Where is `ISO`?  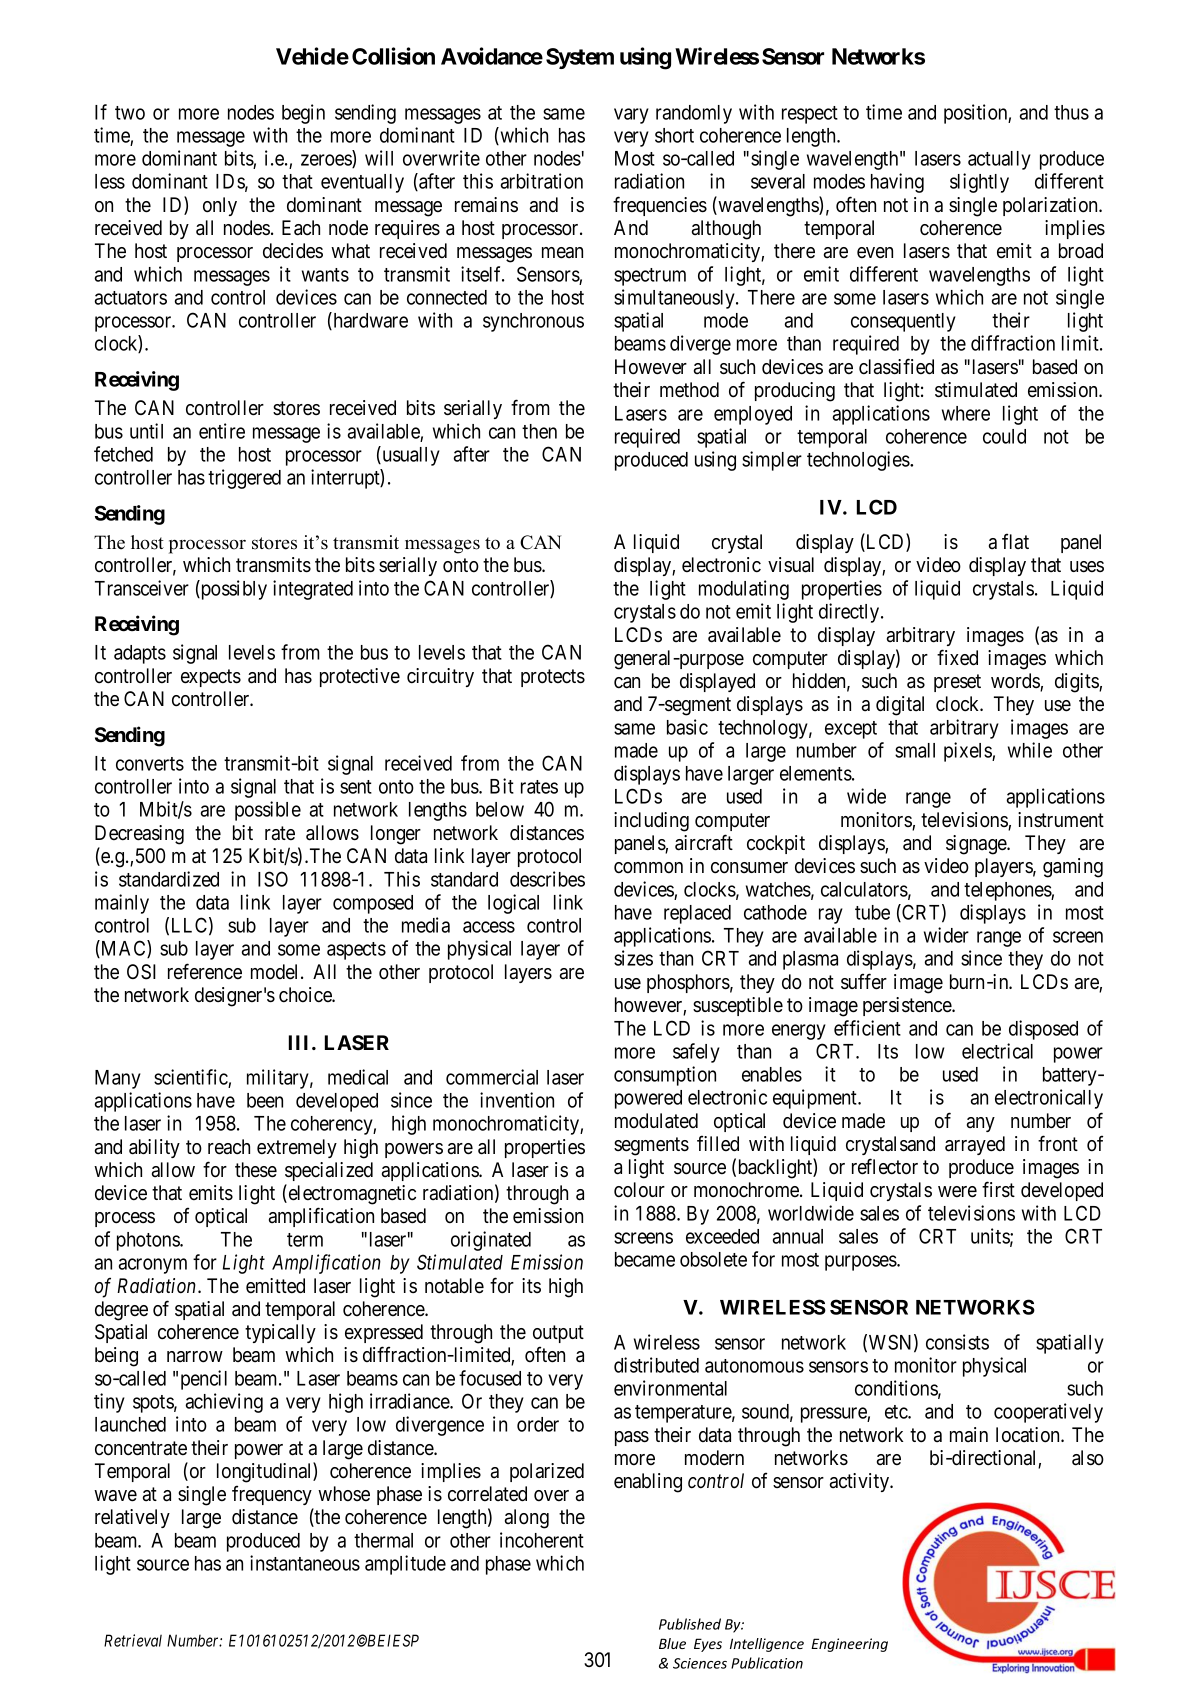
ISO is located at coordinates (273, 879).
